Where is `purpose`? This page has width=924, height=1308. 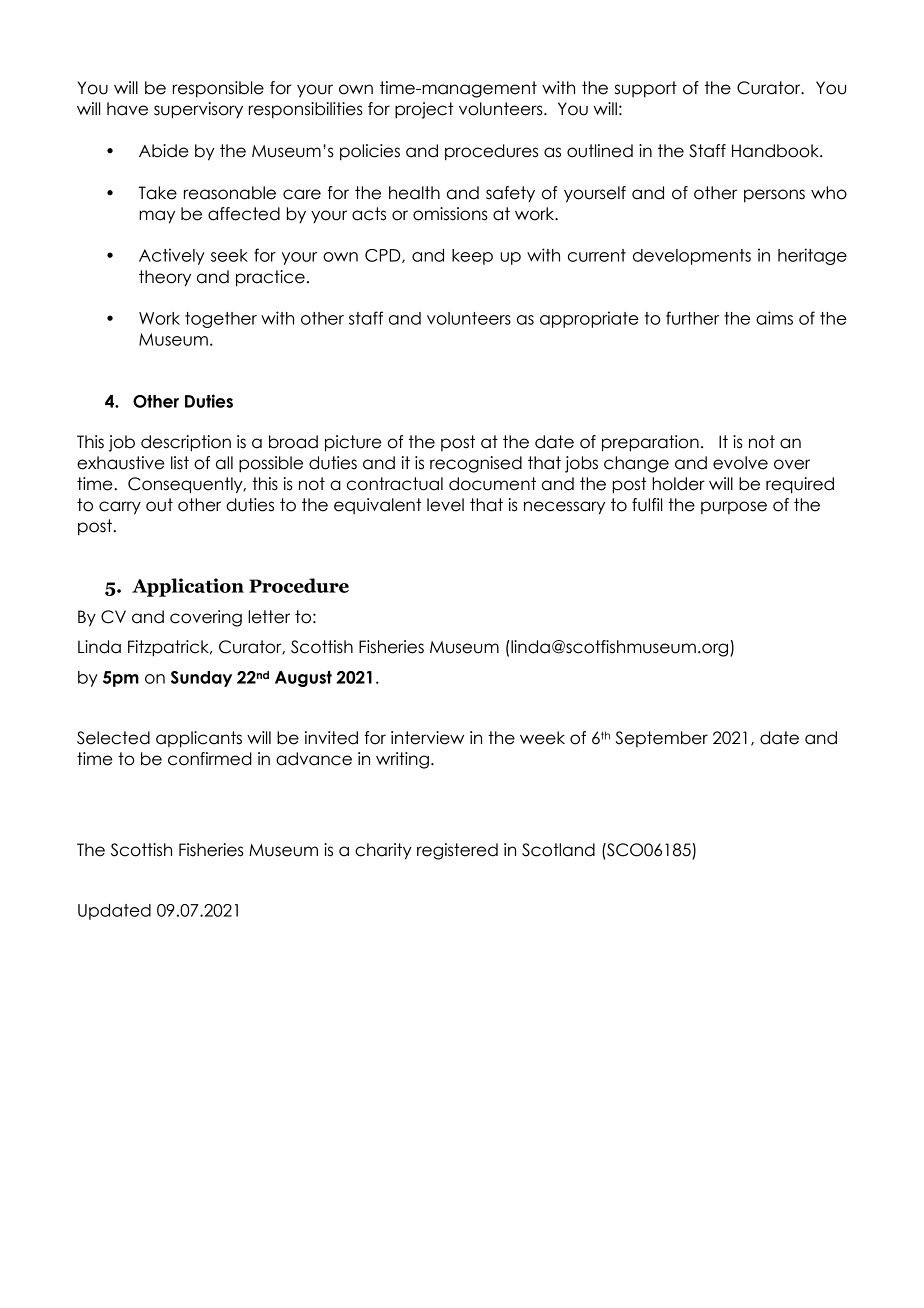 purpose is located at coordinates (734, 507).
